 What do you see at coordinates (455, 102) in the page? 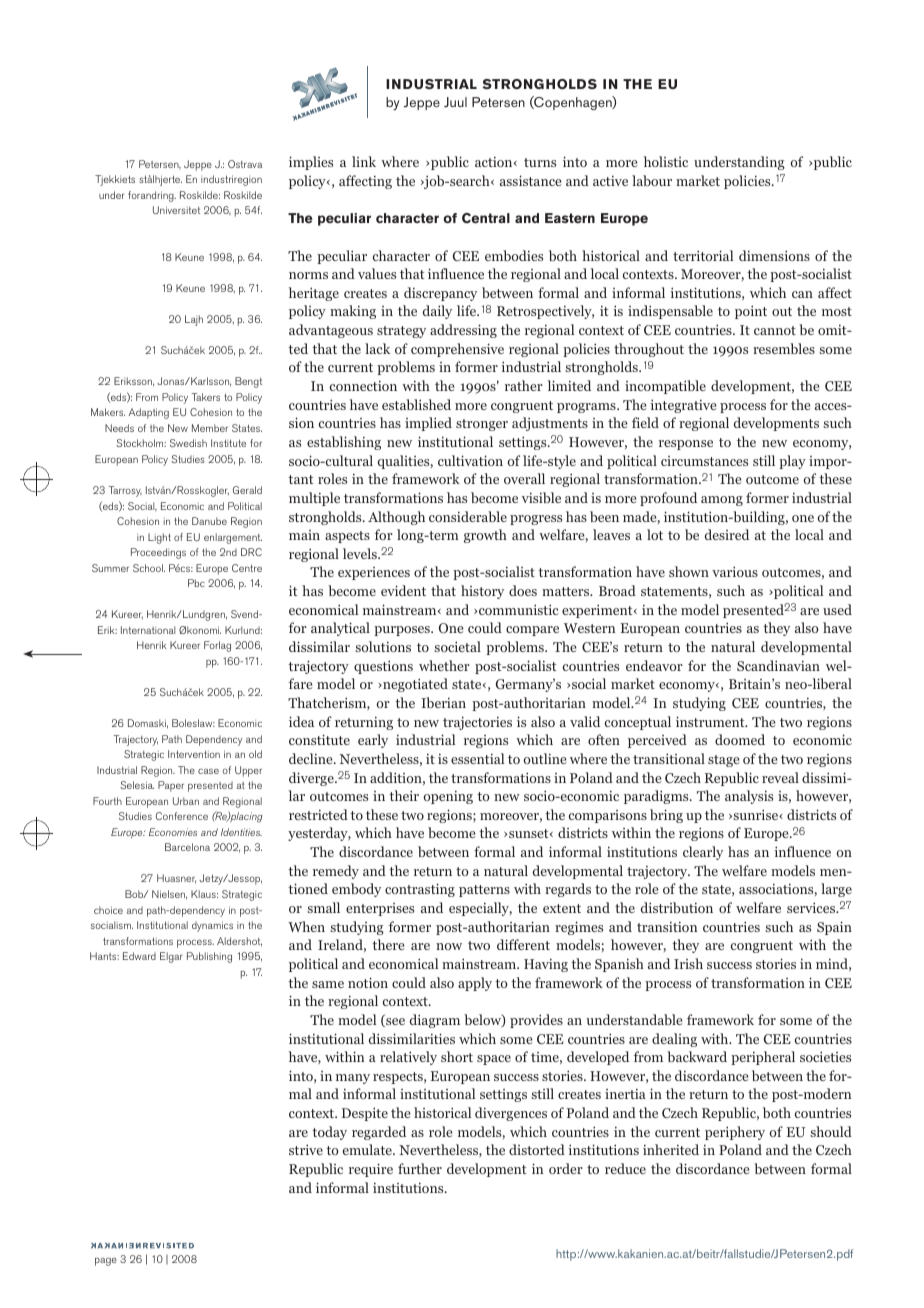
I see `Juul` at bounding box center [455, 102].
